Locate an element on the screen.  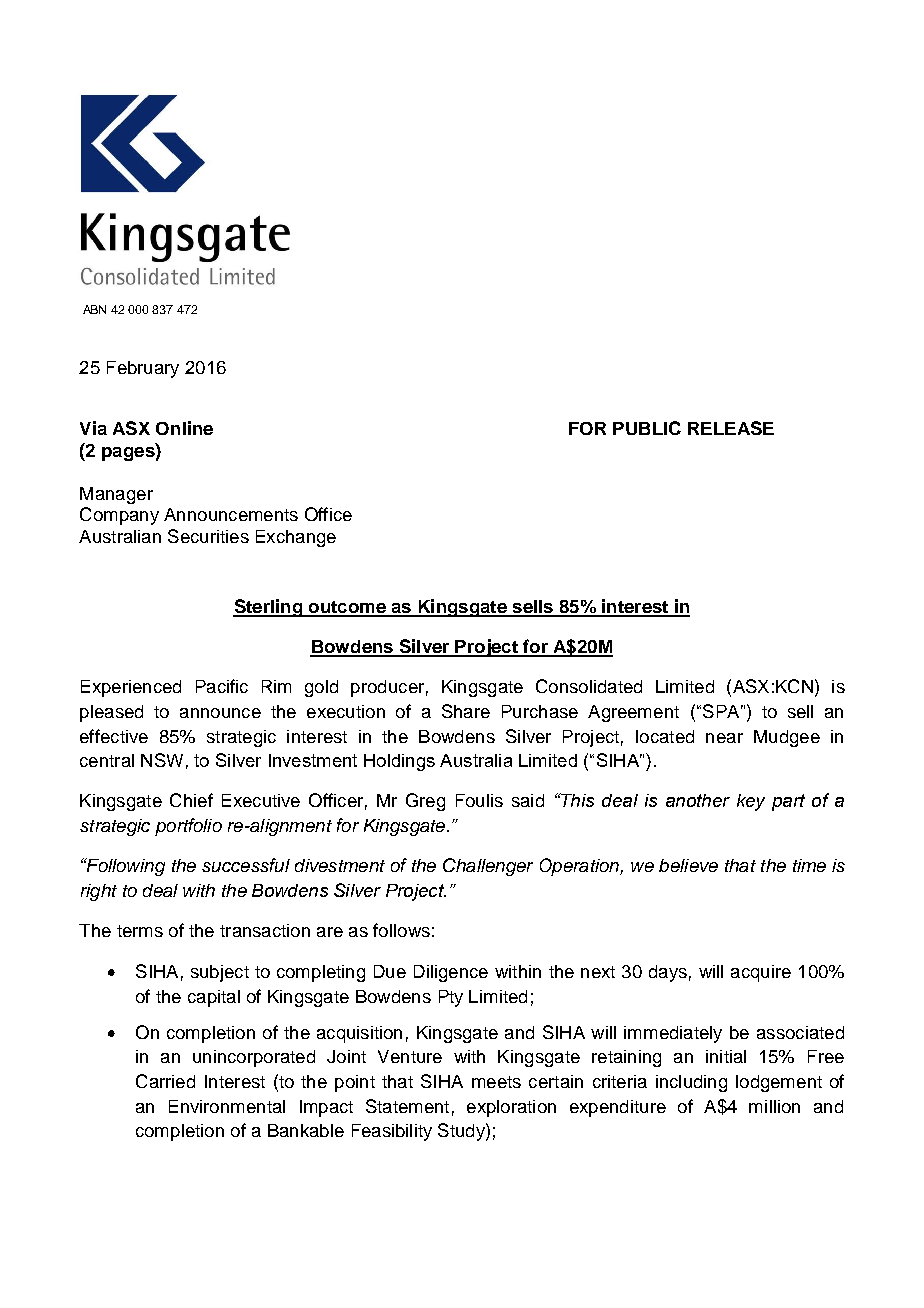
portfolio is located at coordinates (188, 827).
